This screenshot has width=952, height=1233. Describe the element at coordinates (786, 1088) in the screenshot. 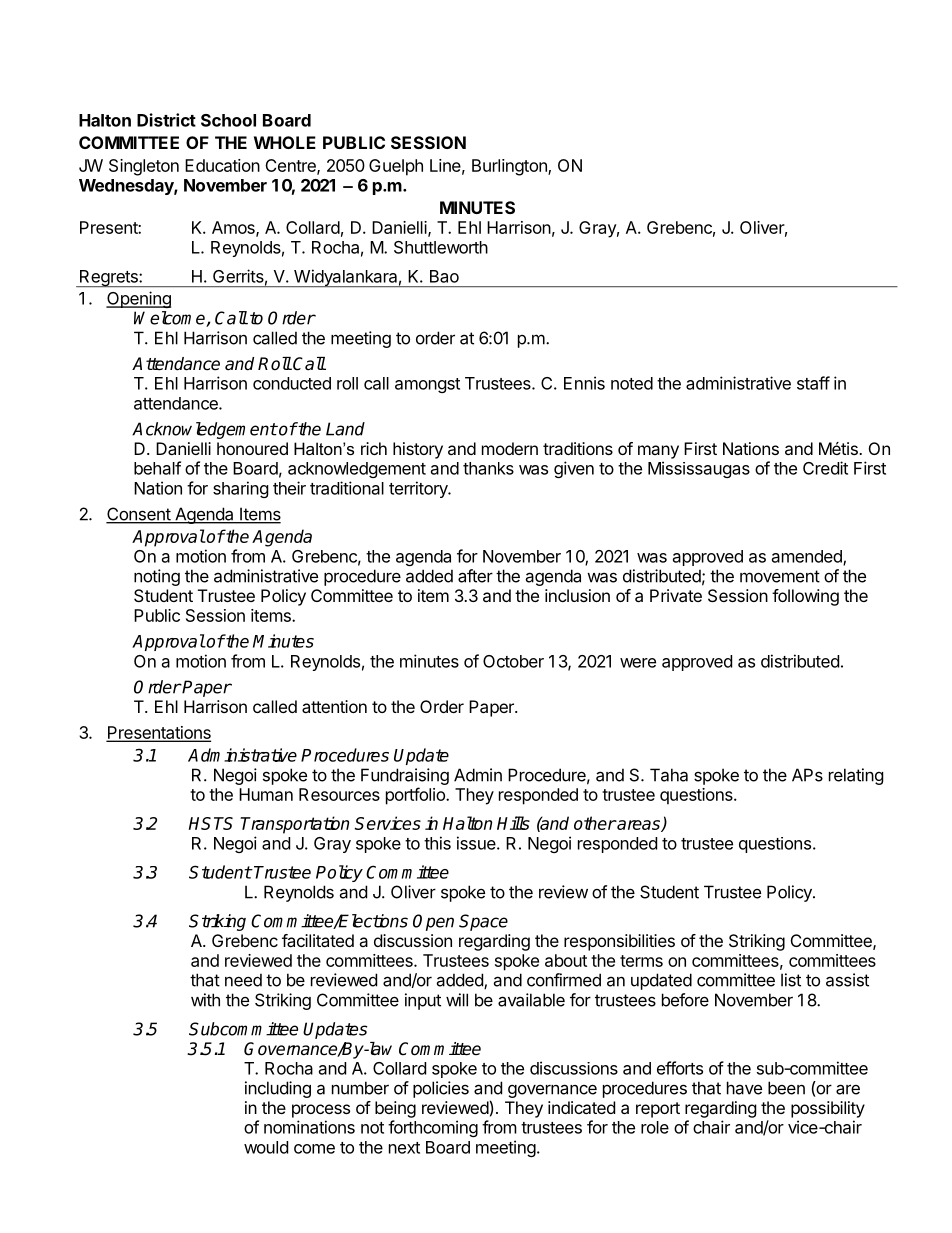

I see `been` at that location.
